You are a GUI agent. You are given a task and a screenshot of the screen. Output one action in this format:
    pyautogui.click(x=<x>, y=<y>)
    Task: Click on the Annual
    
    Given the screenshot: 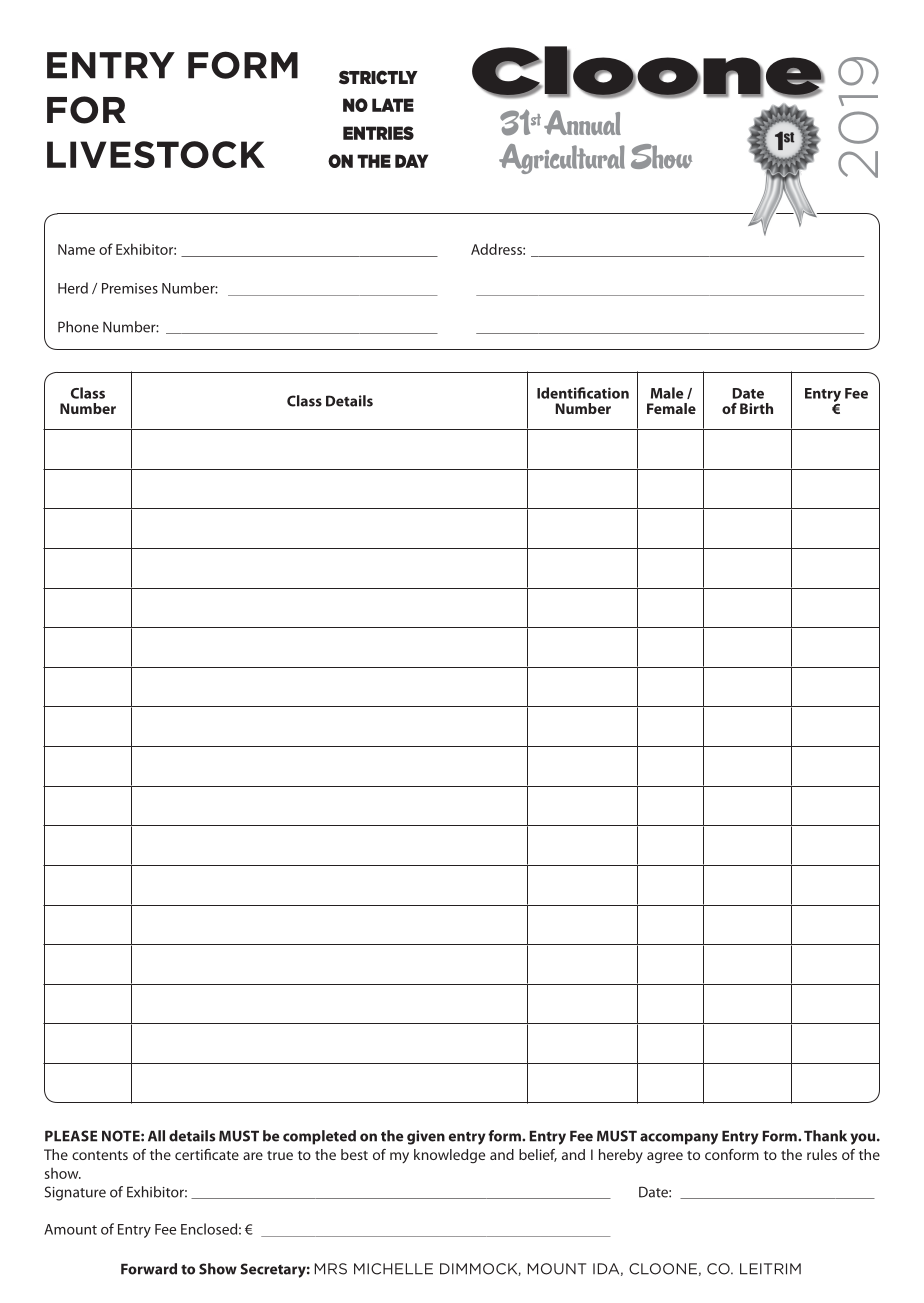 What is the action you would take?
    pyautogui.click(x=582, y=122)
